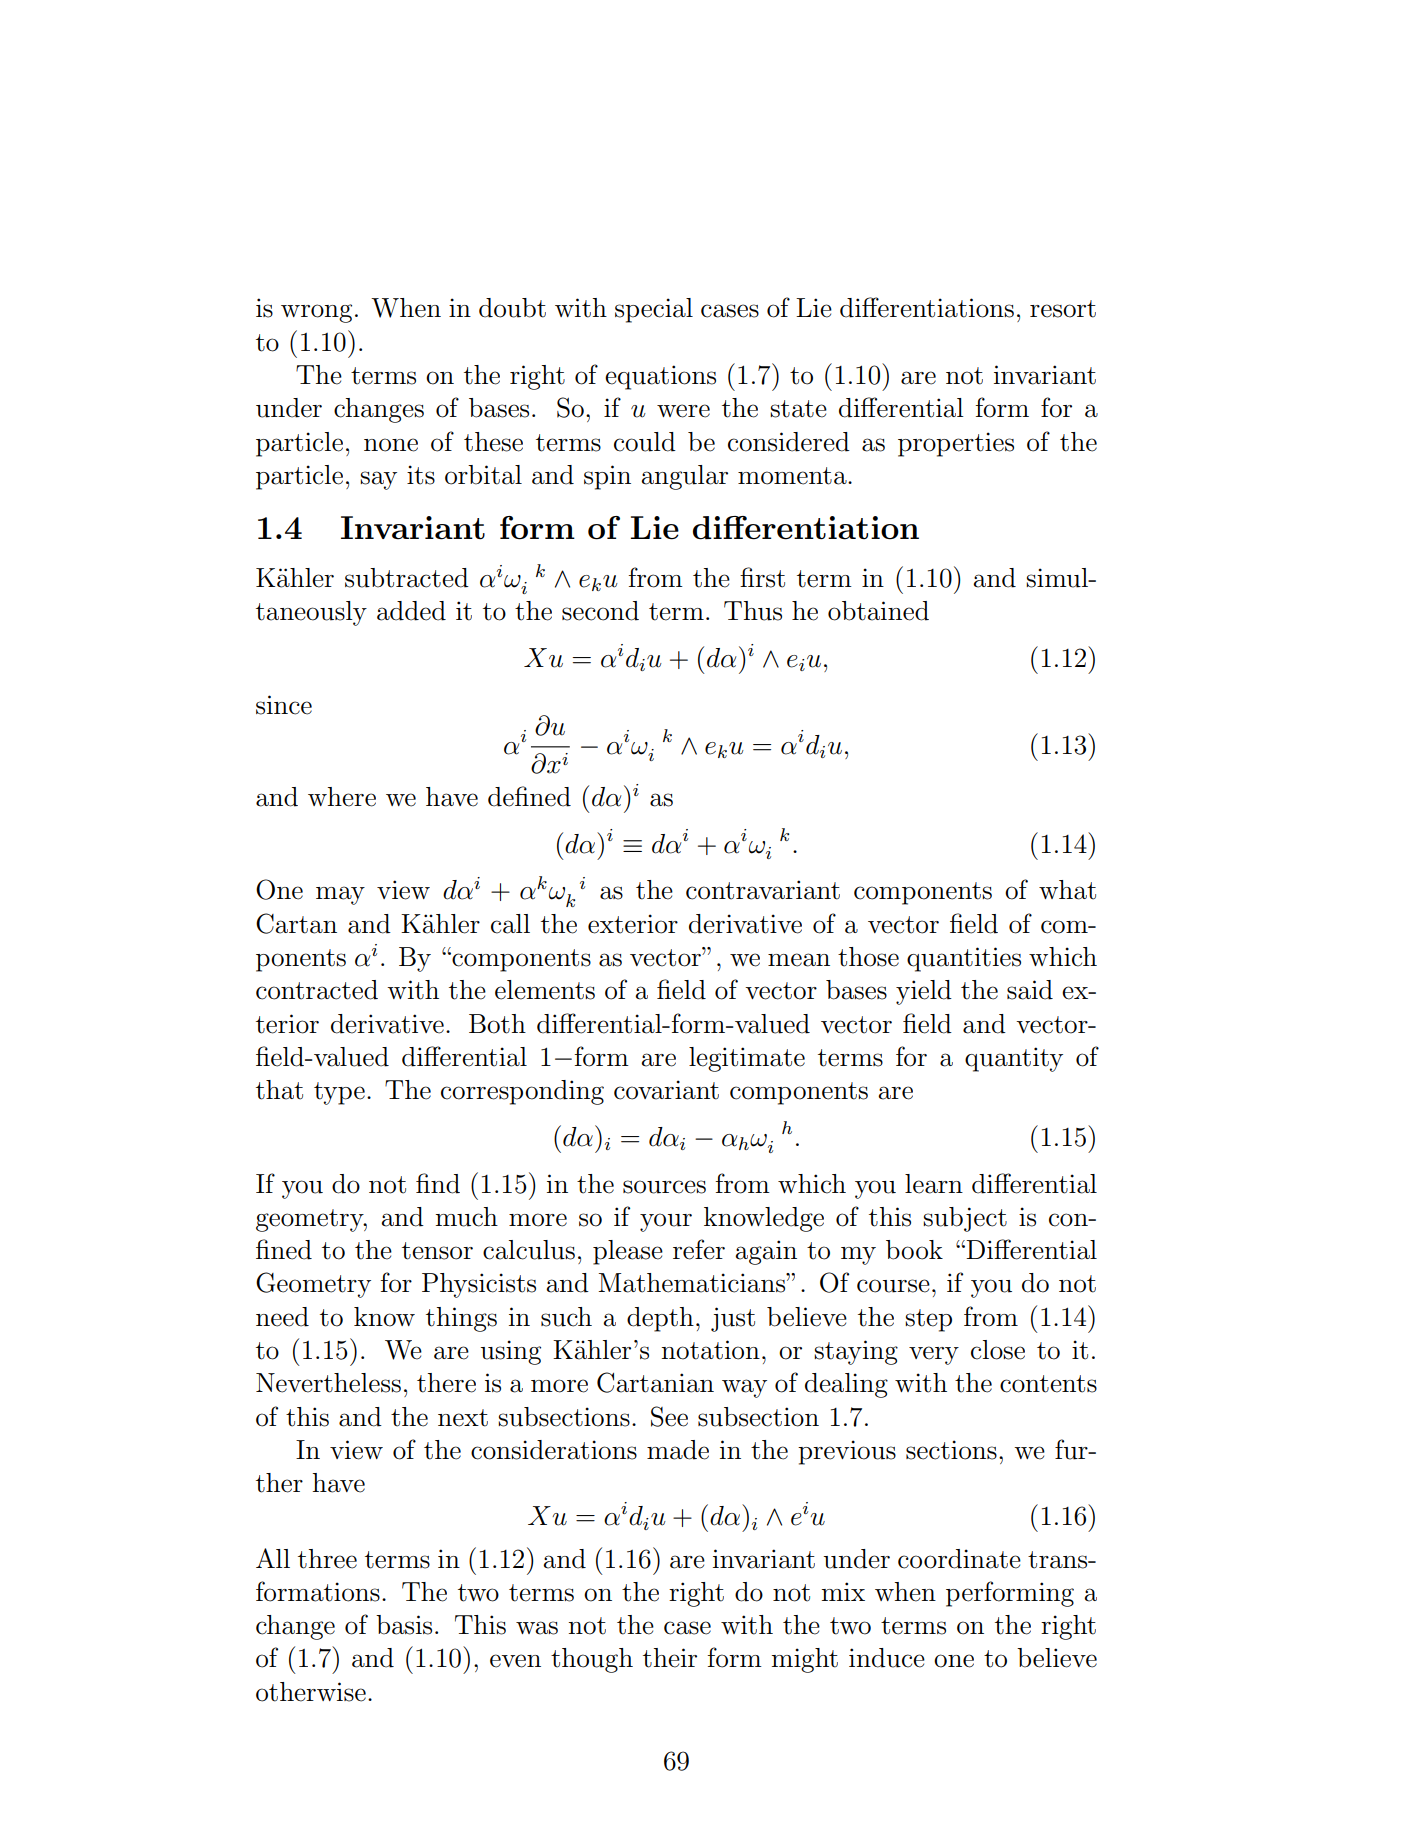 The height and width of the screenshot is (1825, 1410). Describe the element at coordinates (340, 895) in the screenshot. I see `may` at that location.
